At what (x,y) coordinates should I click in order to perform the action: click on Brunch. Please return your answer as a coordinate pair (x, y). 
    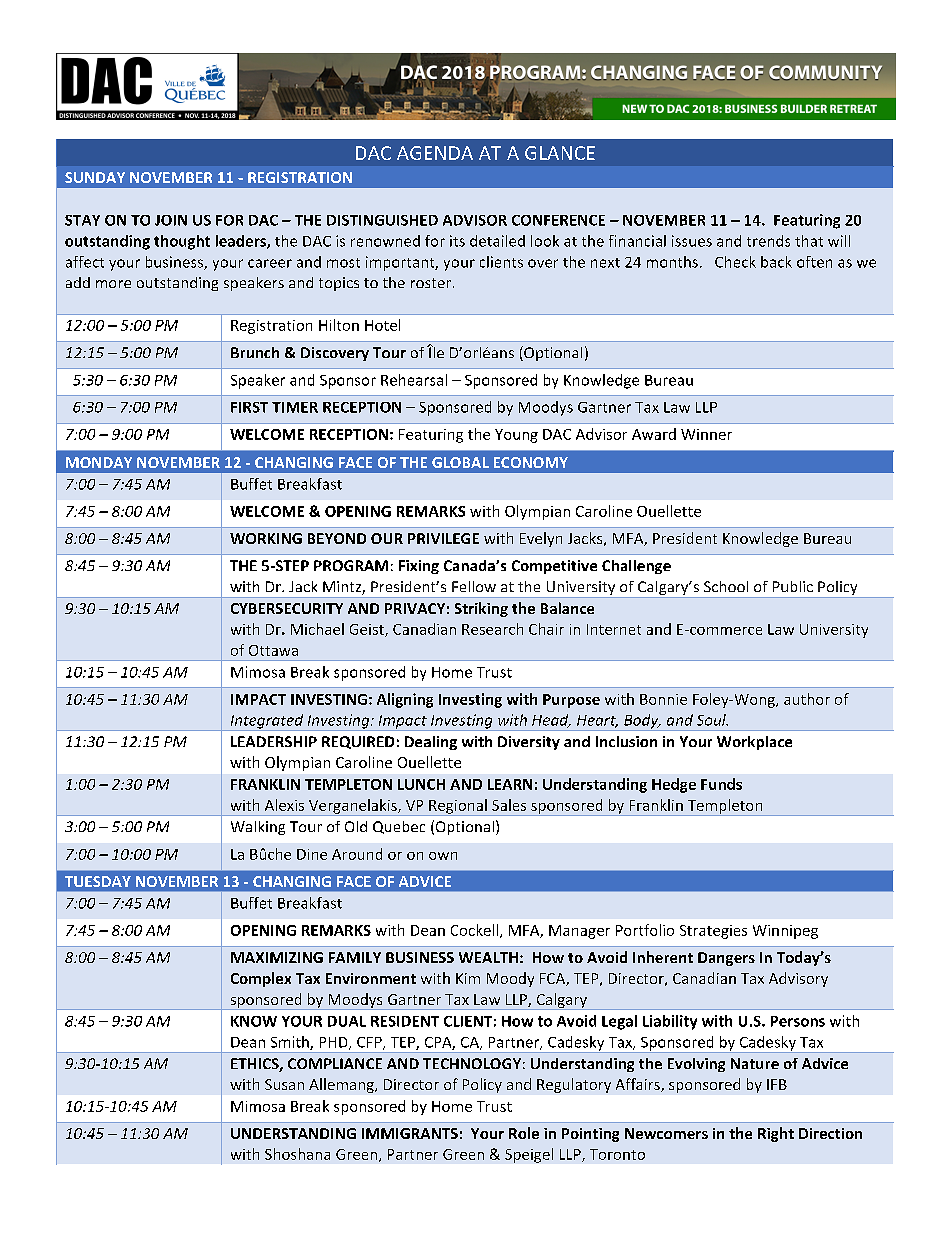
    Looking at the image, I should click on (255, 352).
